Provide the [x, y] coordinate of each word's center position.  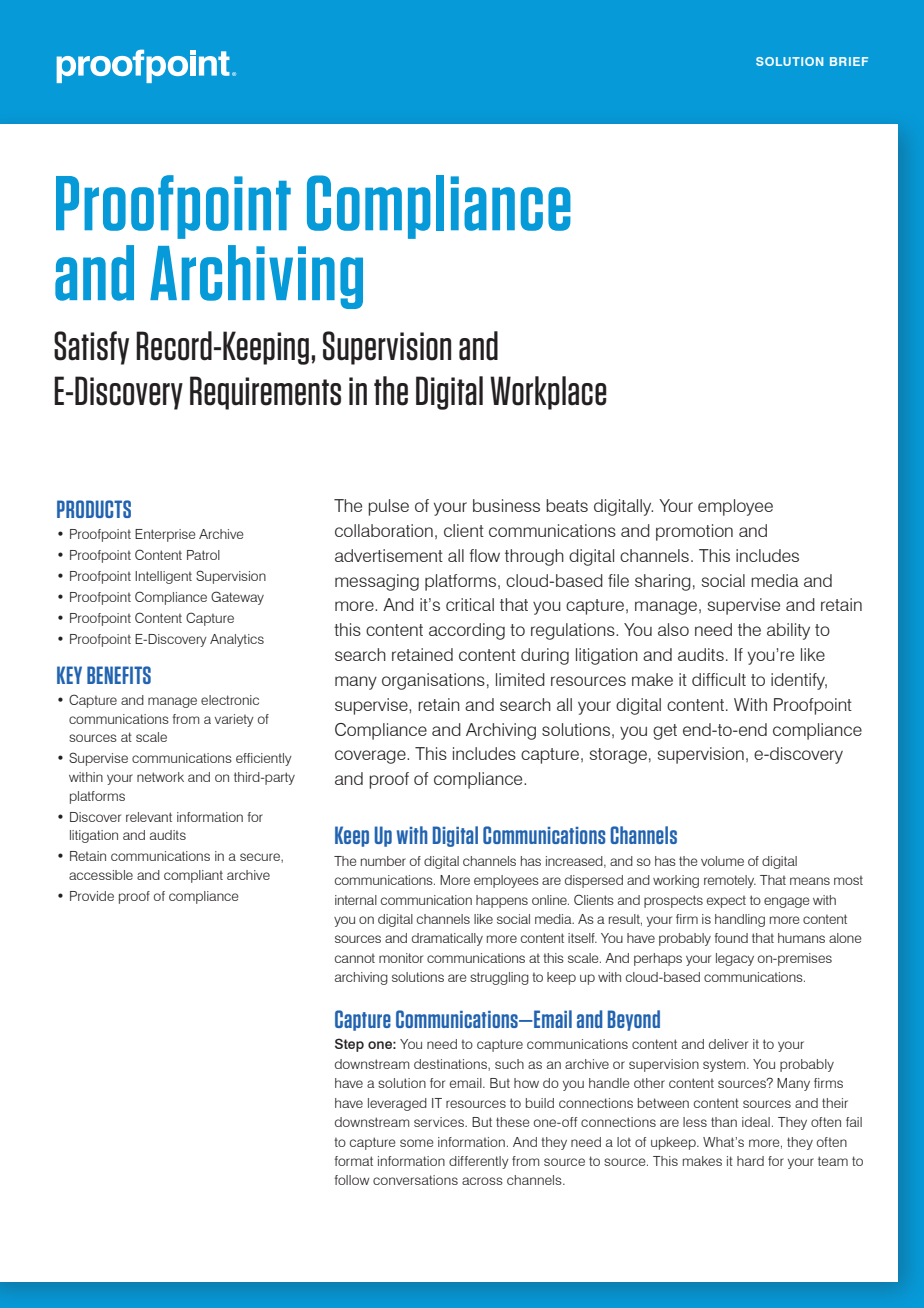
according [467, 631]
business [506, 505]
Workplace [548, 393]
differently [479, 1162]
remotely [730, 881]
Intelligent [163, 577]
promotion [694, 532]
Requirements [265, 393]
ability [788, 631]
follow [352, 1180]
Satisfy [91, 348]
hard [750, 1161]
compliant [193, 876]
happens [502, 901]
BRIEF [849, 61]
